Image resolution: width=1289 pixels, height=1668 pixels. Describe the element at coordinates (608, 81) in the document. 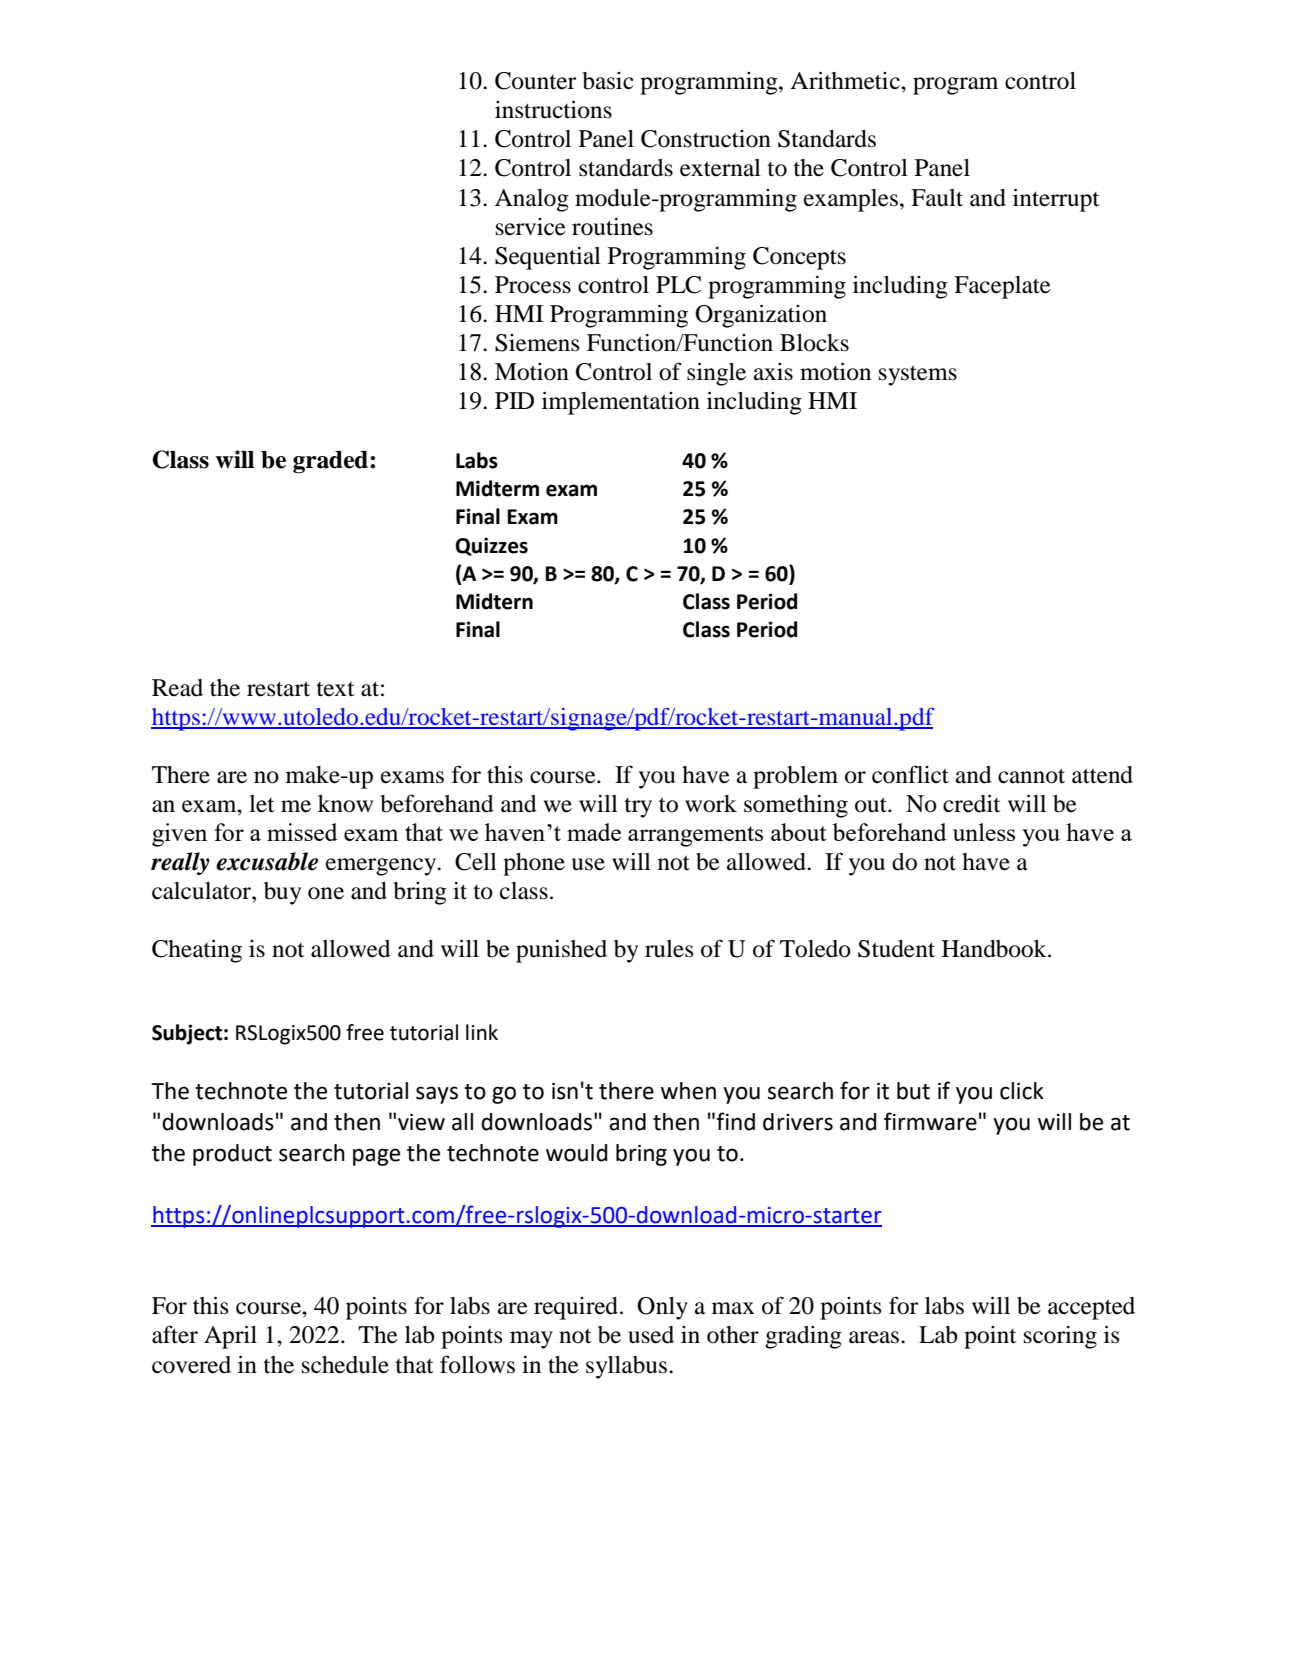

I see `basic` at that location.
